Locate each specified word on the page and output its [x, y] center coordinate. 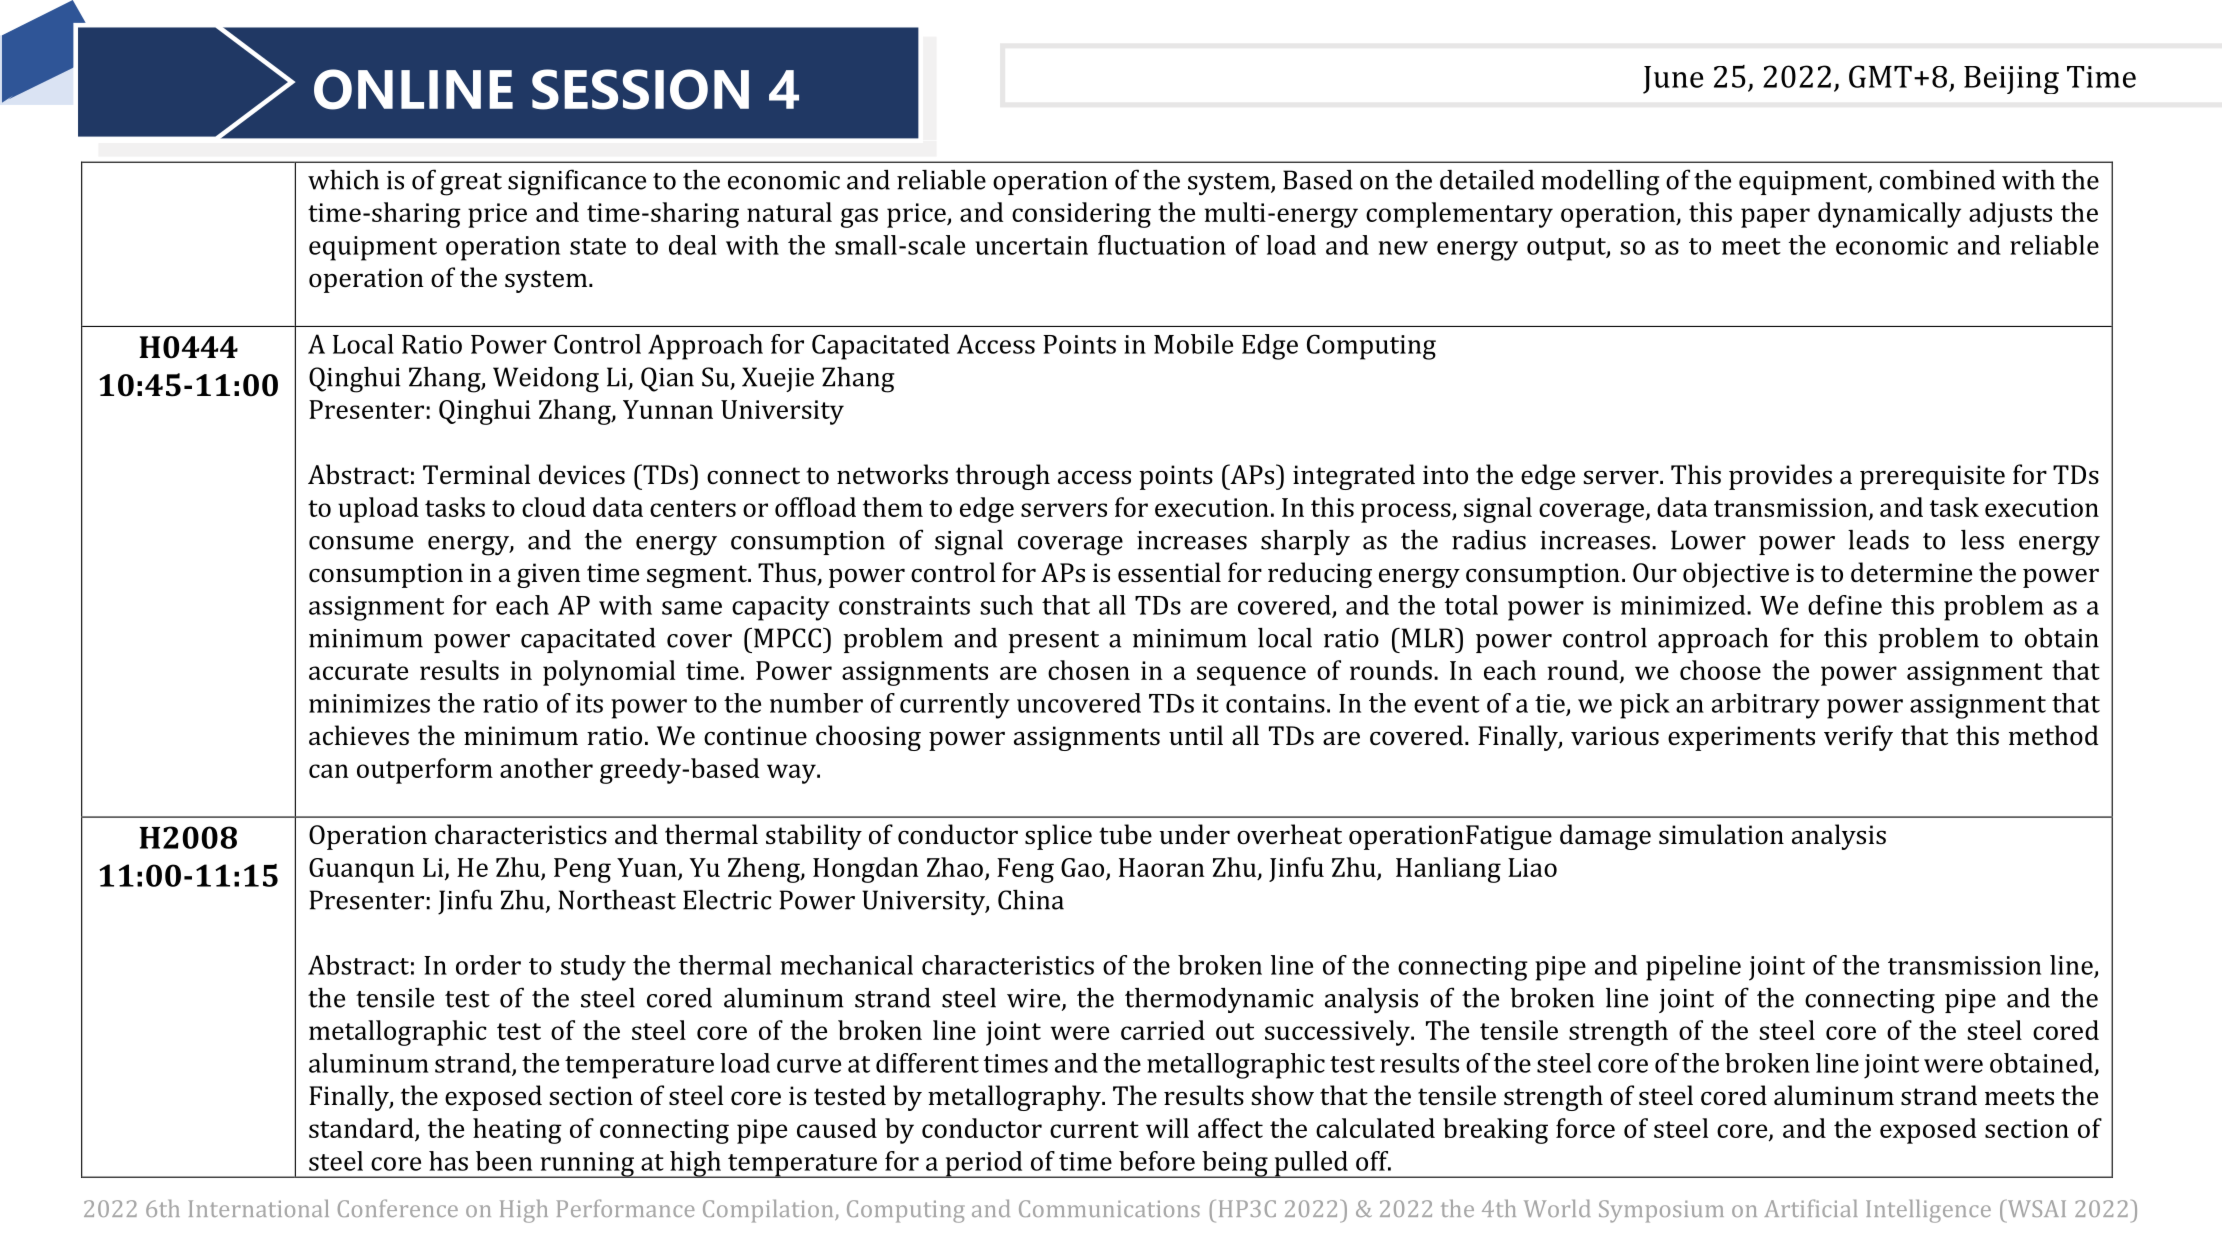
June [1673, 80]
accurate [358, 671]
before [1157, 1161]
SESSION [640, 89]
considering [1081, 215]
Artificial [1811, 1208]
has [448, 1161]
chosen [1089, 670]
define [1845, 605]
